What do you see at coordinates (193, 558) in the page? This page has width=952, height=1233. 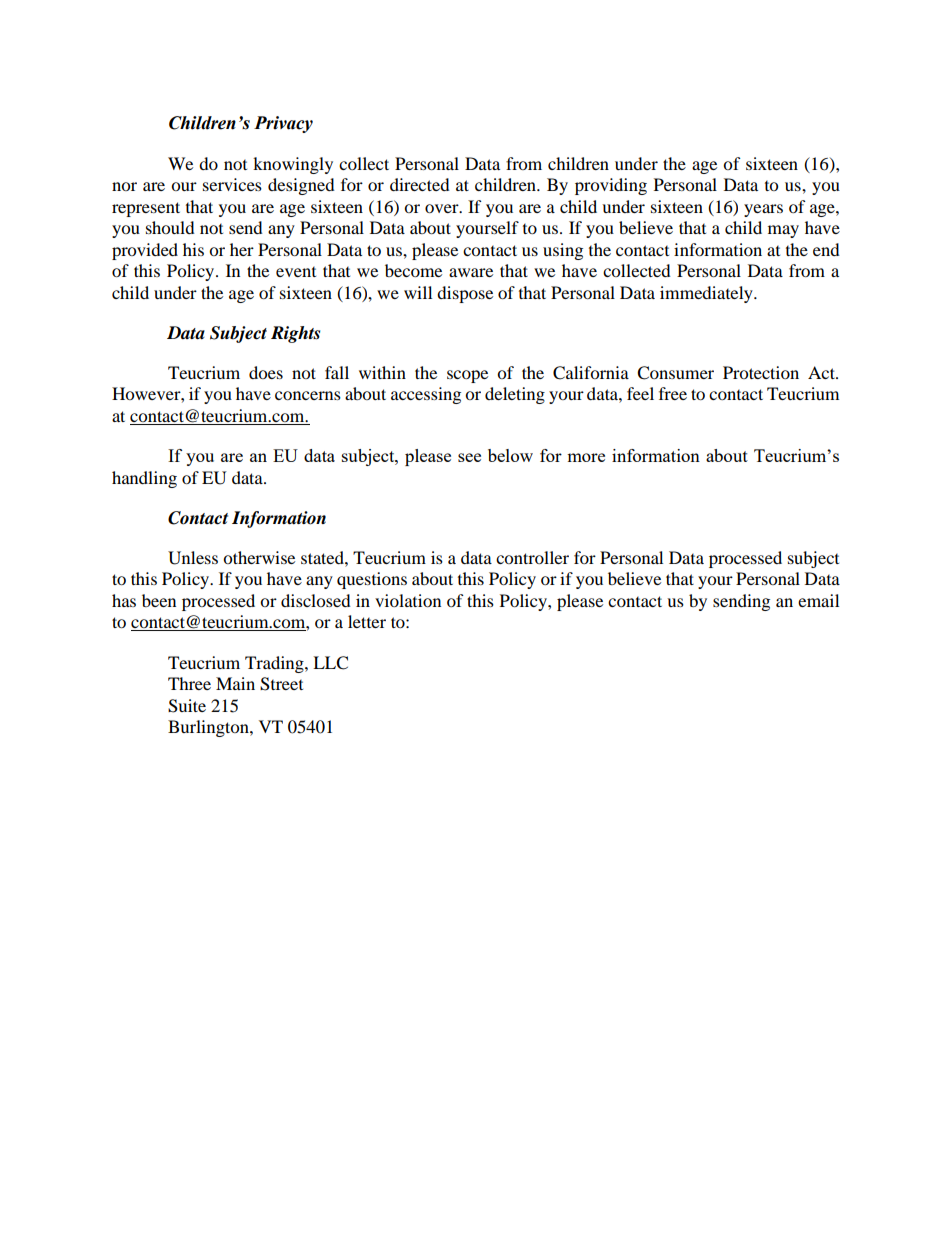 I see `Unless` at bounding box center [193, 558].
